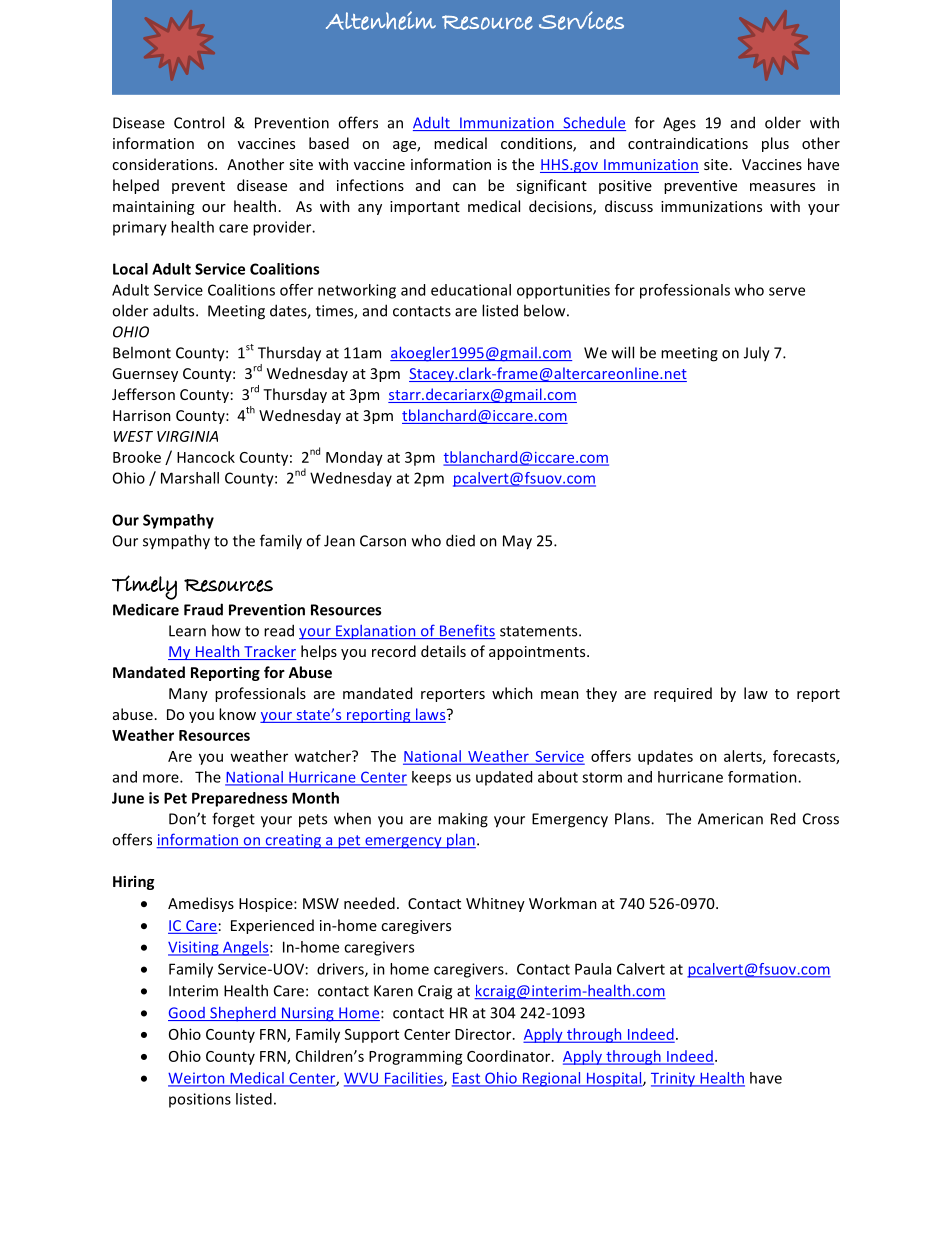 The image size is (952, 1233). What do you see at coordinates (757, 354) in the screenshot?
I see `July` at bounding box center [757, 354].
